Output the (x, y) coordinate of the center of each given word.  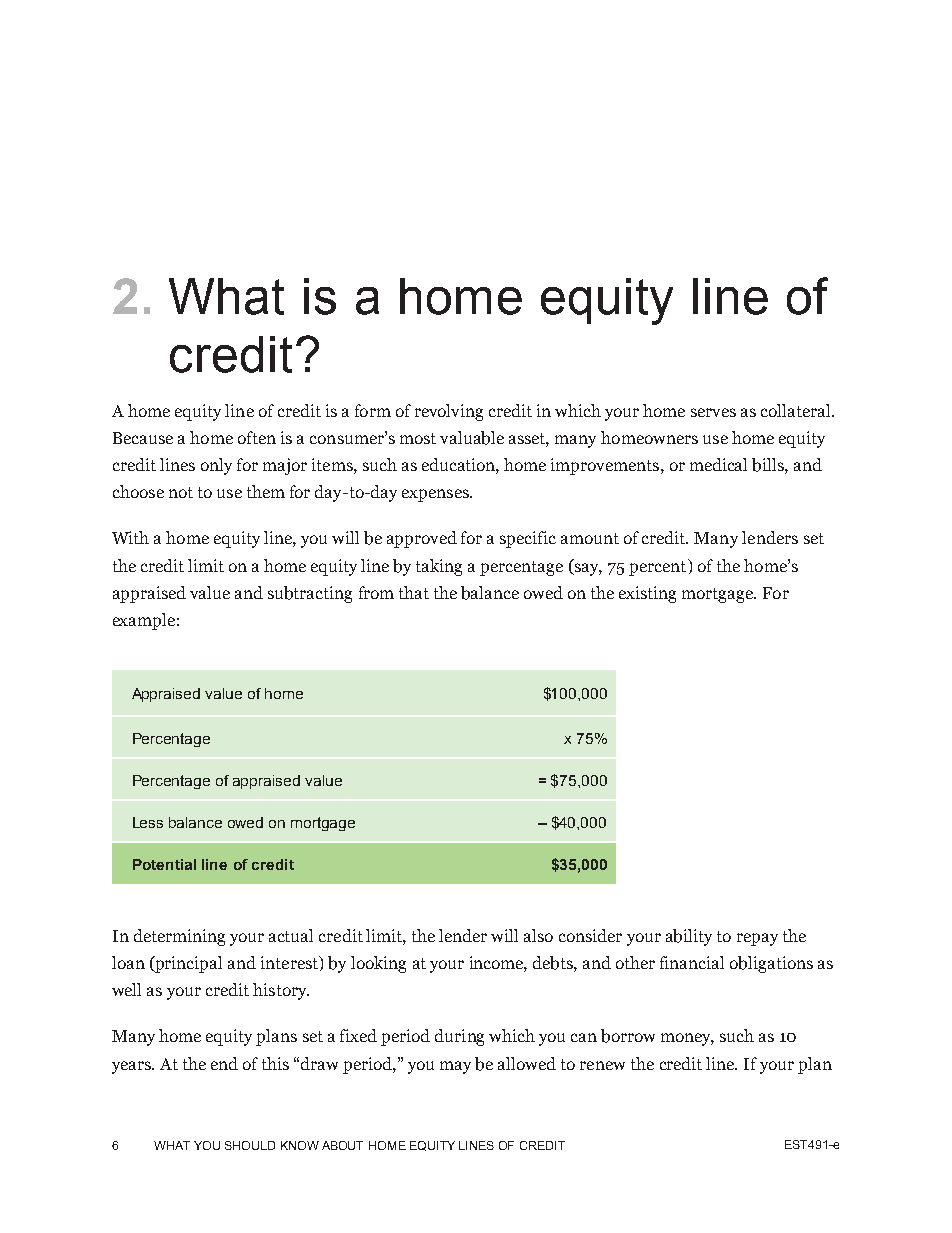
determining (179, 937)
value (210, 592)
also (538, 935)
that (414, 592)
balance (490, 593)
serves (713, 412)
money (687, 1039)
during (459, 1037)
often (257, 437)
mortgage (719, 595)
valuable (472, 438)
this (275, 1063)
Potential (164, 864)
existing (647, 594)
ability (689, 937)
